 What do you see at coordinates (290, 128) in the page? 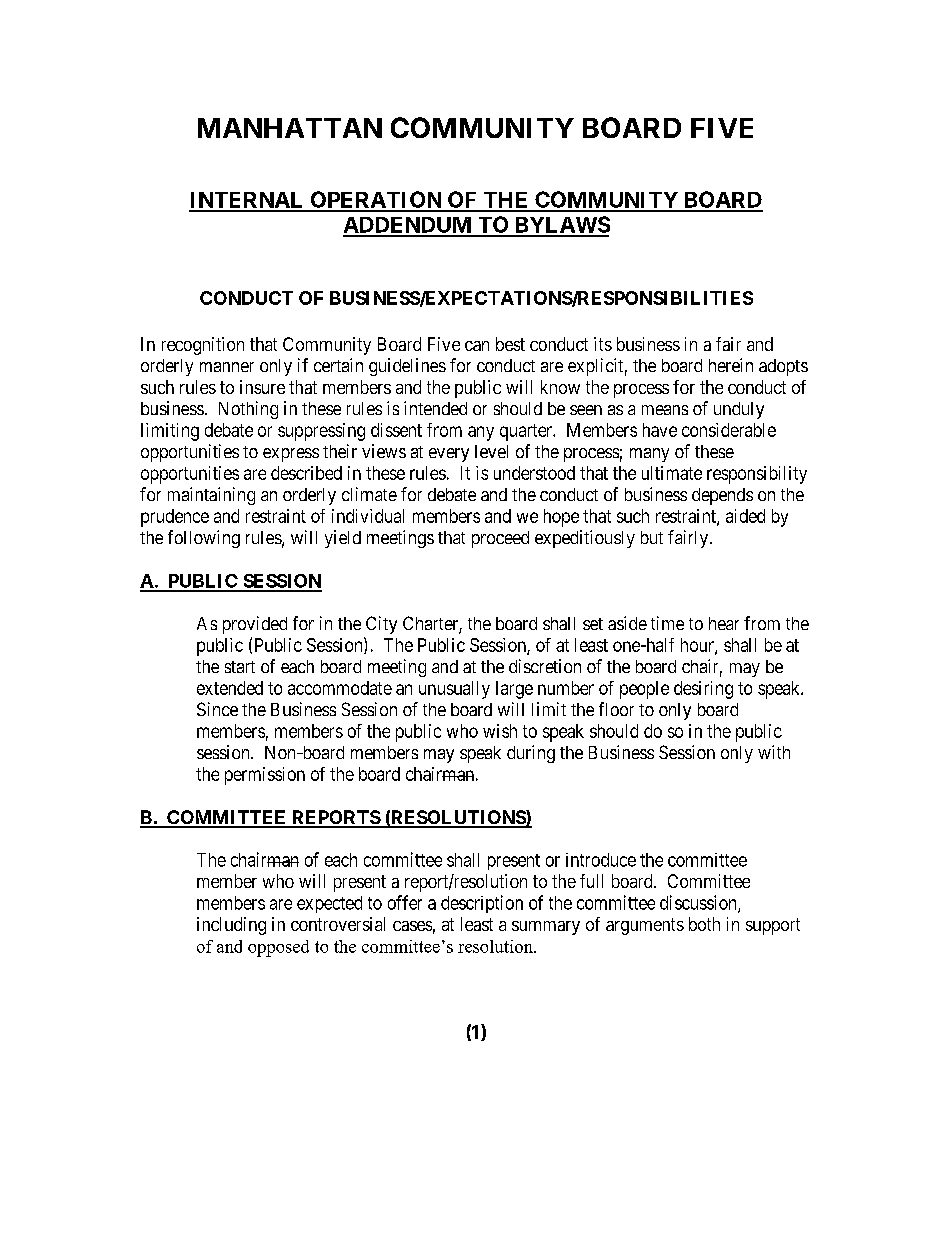
I see `MANHATTAN` at bounding box center [290, 128].
